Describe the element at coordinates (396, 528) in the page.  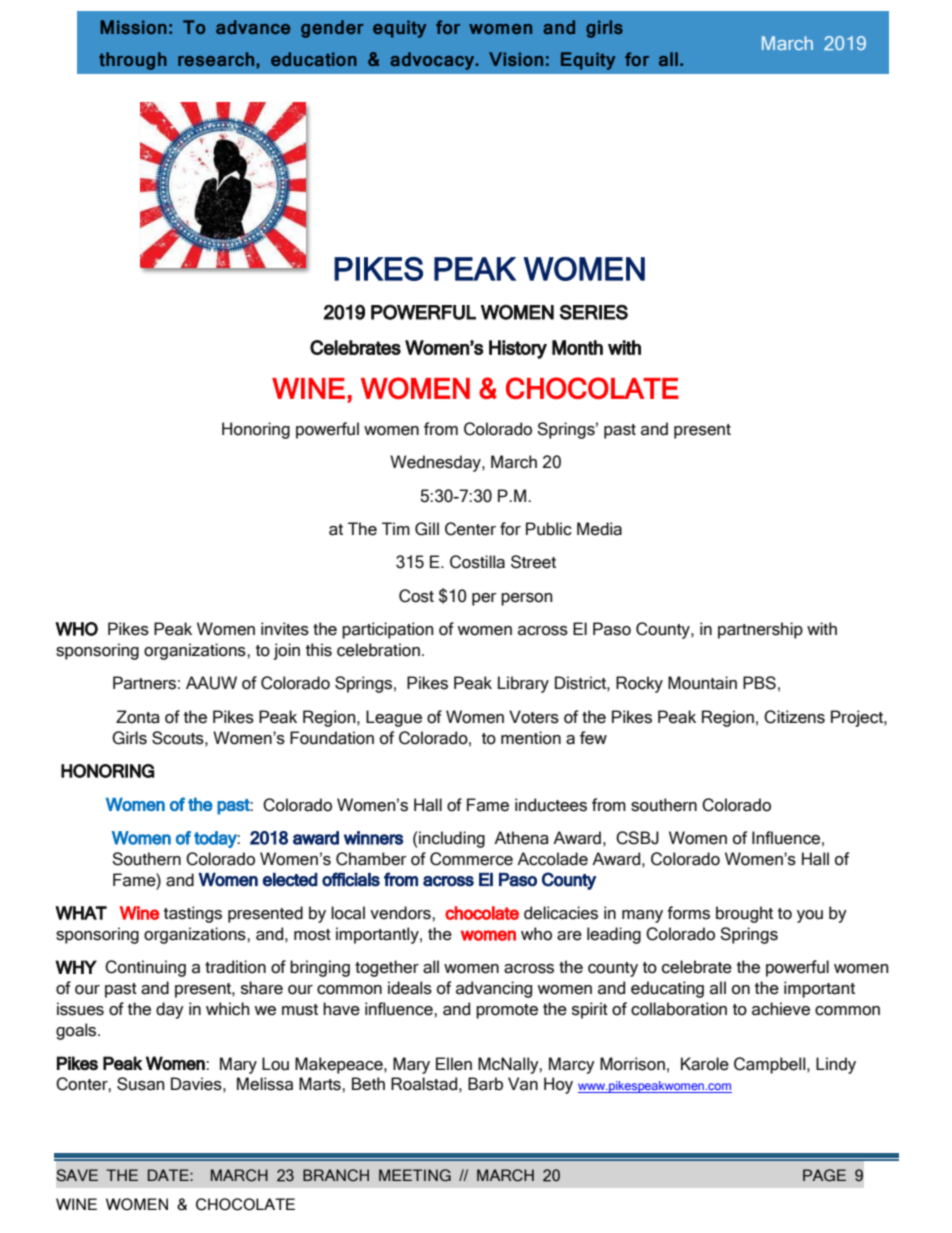
I see `Tim` at that location.
